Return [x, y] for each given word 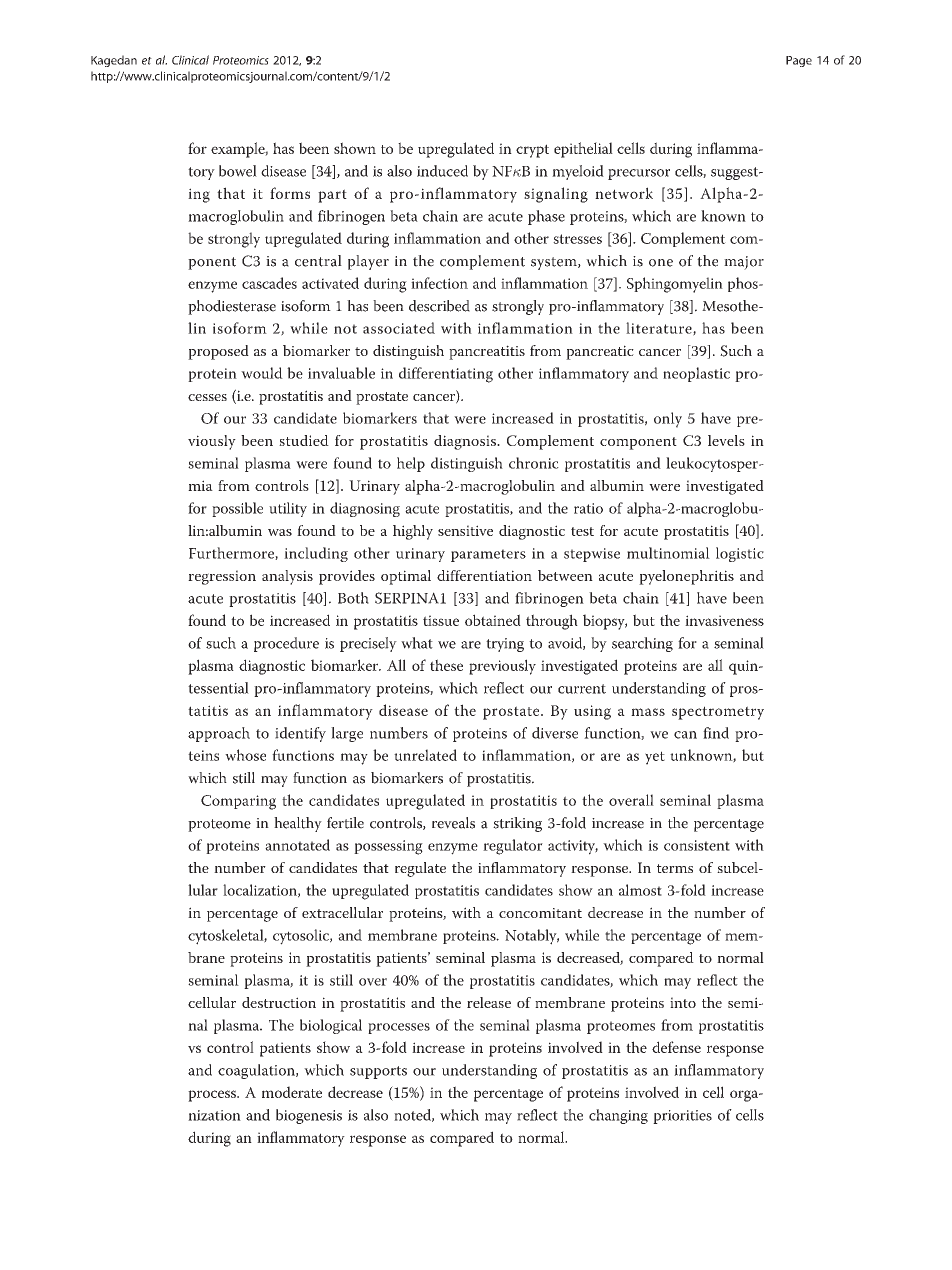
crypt [532, 151]
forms [290, 193]
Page [799, 61]
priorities [682, 1117]
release [489, 1002]
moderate [292, 1092]
